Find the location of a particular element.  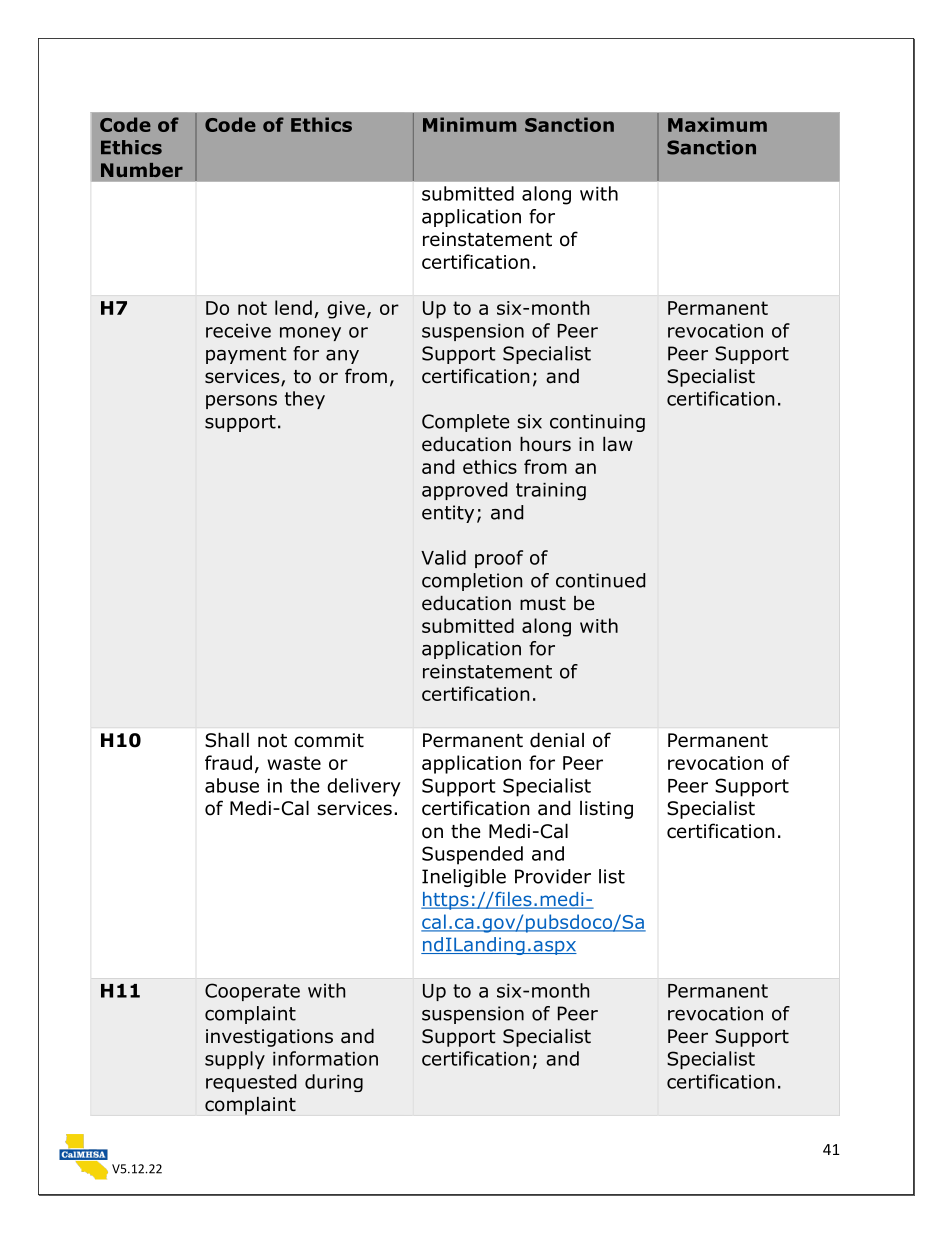

law is located at coordinates (618, 444).
